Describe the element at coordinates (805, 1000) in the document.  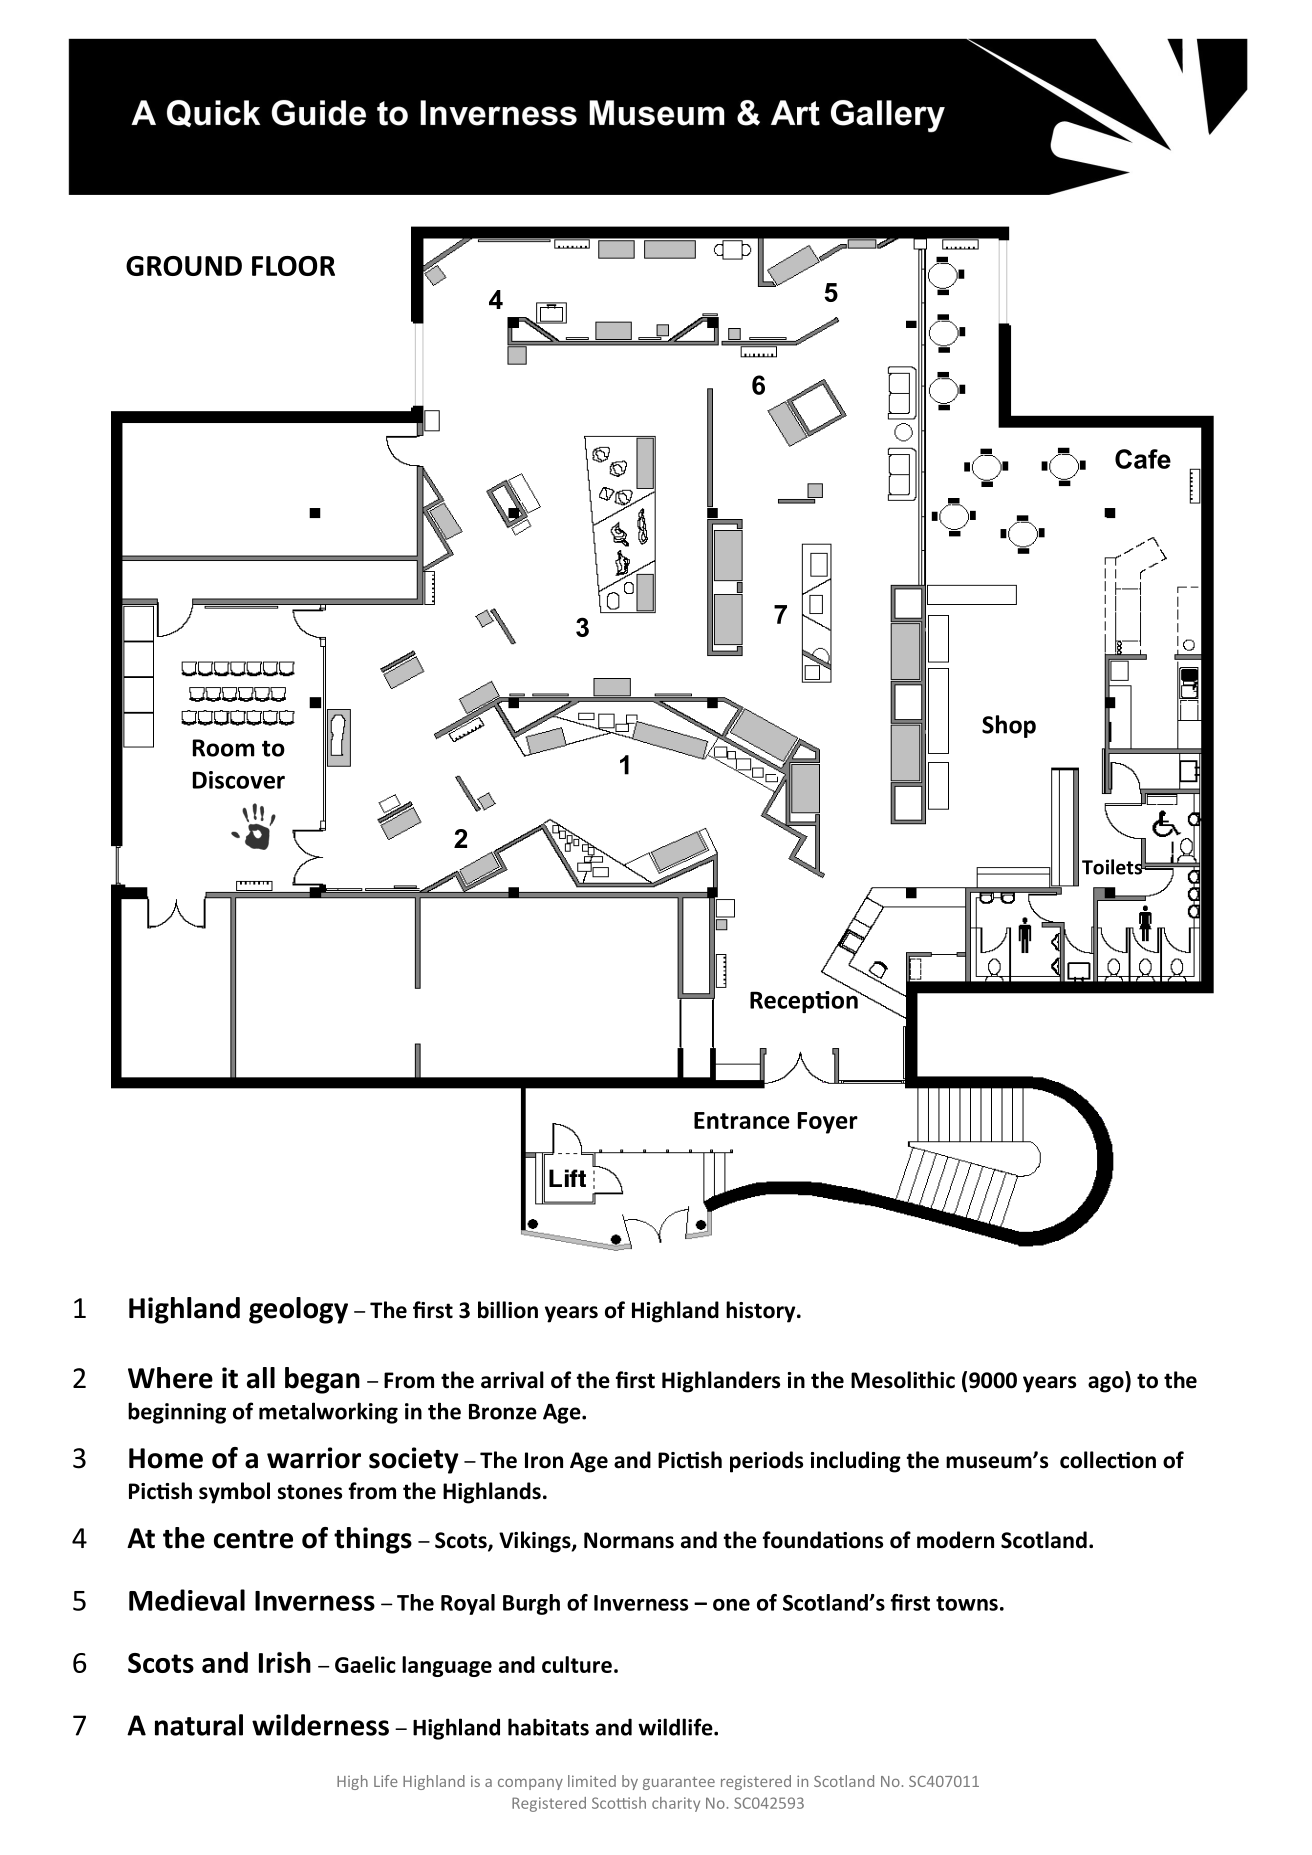
I see `Reception` at that location.
